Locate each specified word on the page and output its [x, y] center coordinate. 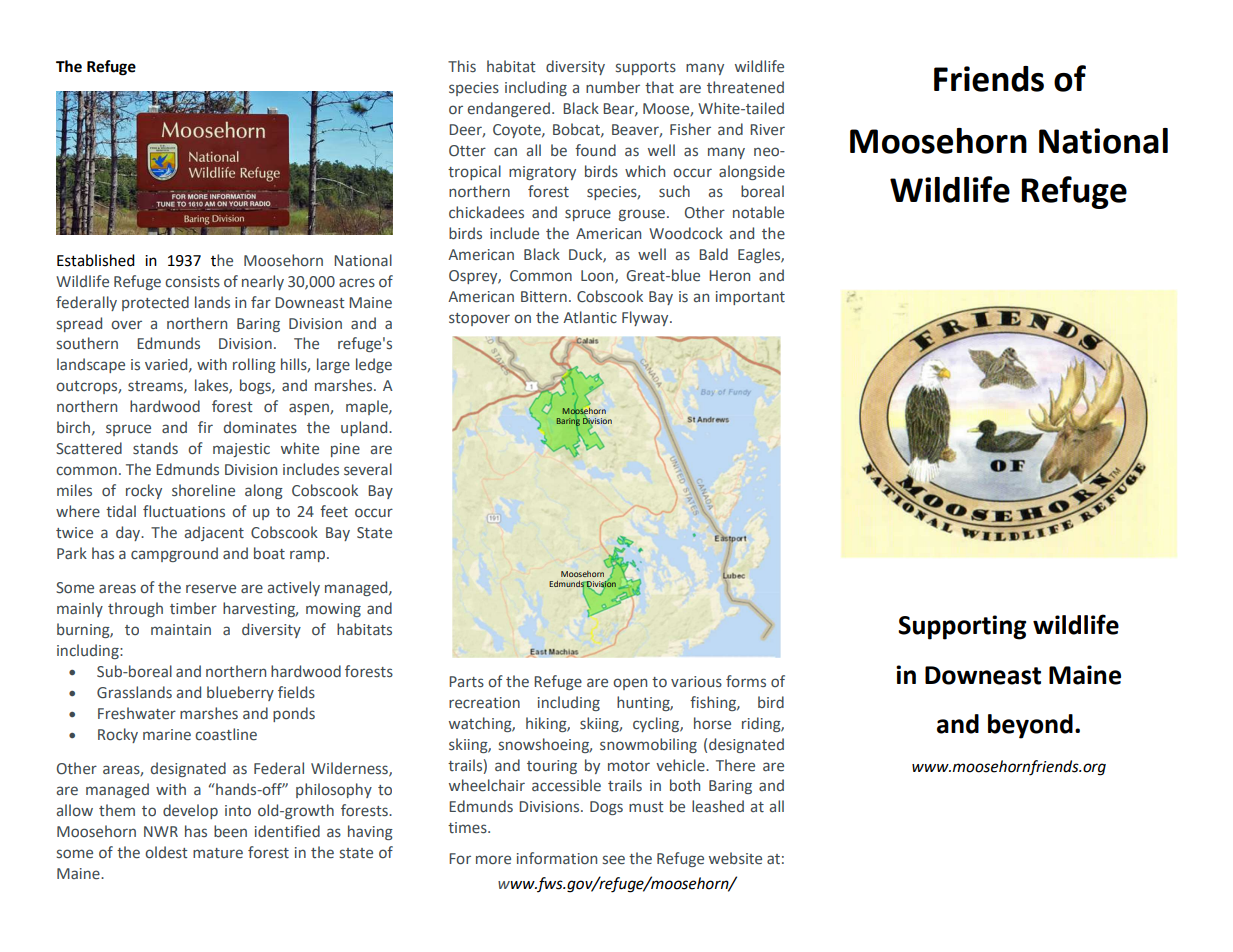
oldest [166, 852]
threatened [745, 87]
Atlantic [590, 317]
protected [155, 303]
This [462, 66]
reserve [211, 589]
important [750, 298]
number [613, 87]
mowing [333, 610]
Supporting [962, 627]
